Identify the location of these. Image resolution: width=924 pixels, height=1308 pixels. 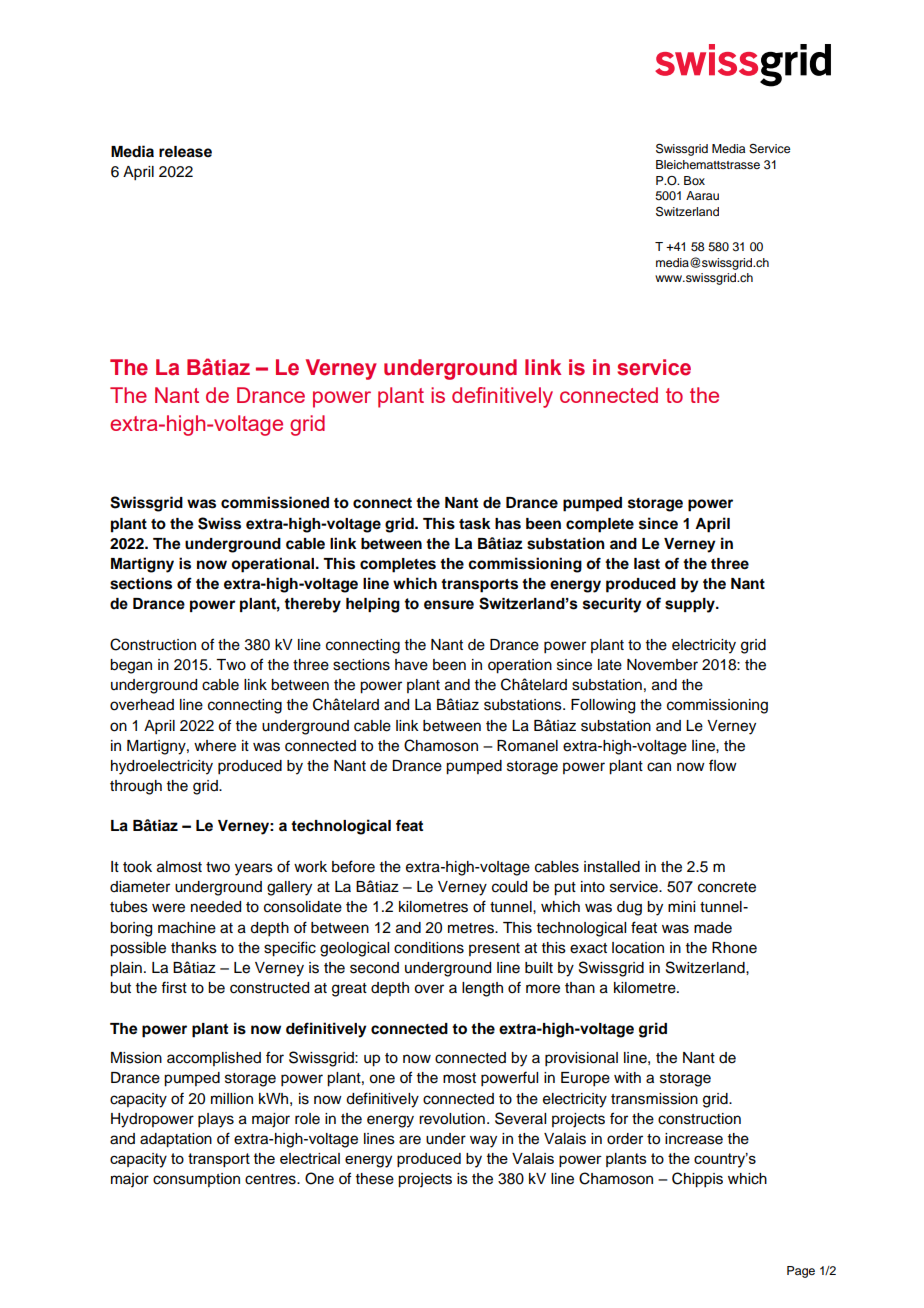
(375, 1179).
